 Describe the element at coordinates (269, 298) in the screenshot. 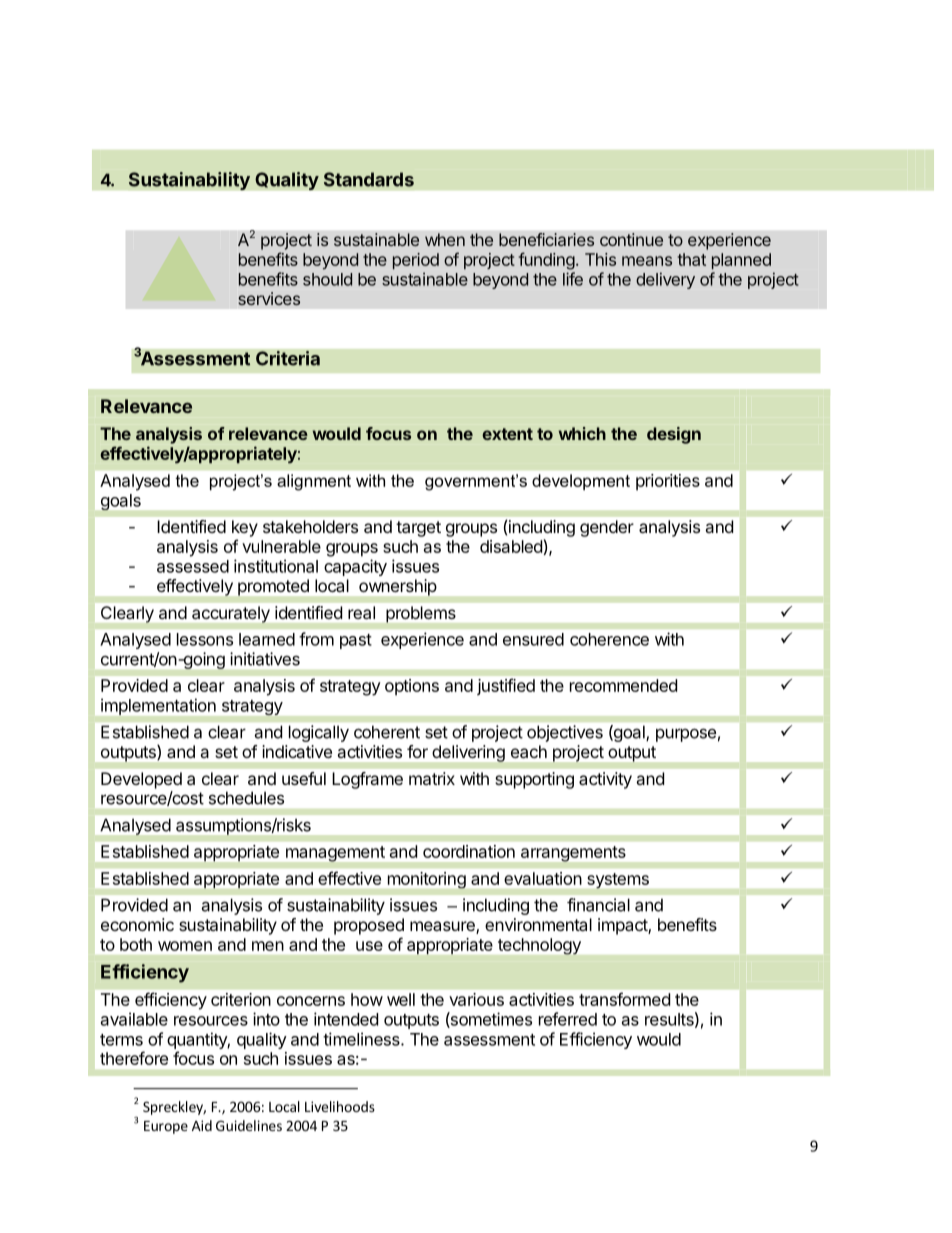

I see `services` at that location.
